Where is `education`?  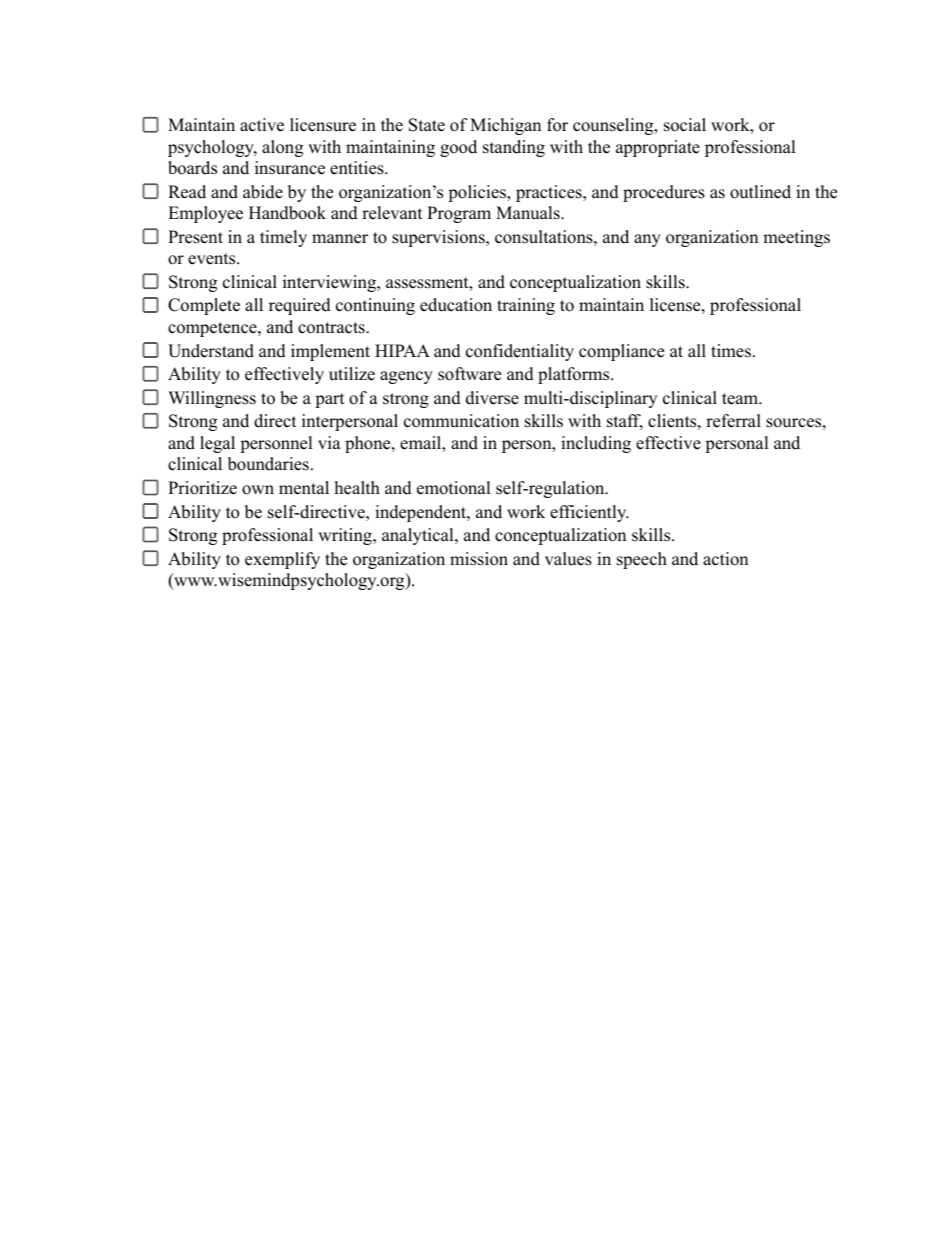 education is located at coordinates (456, 305).
